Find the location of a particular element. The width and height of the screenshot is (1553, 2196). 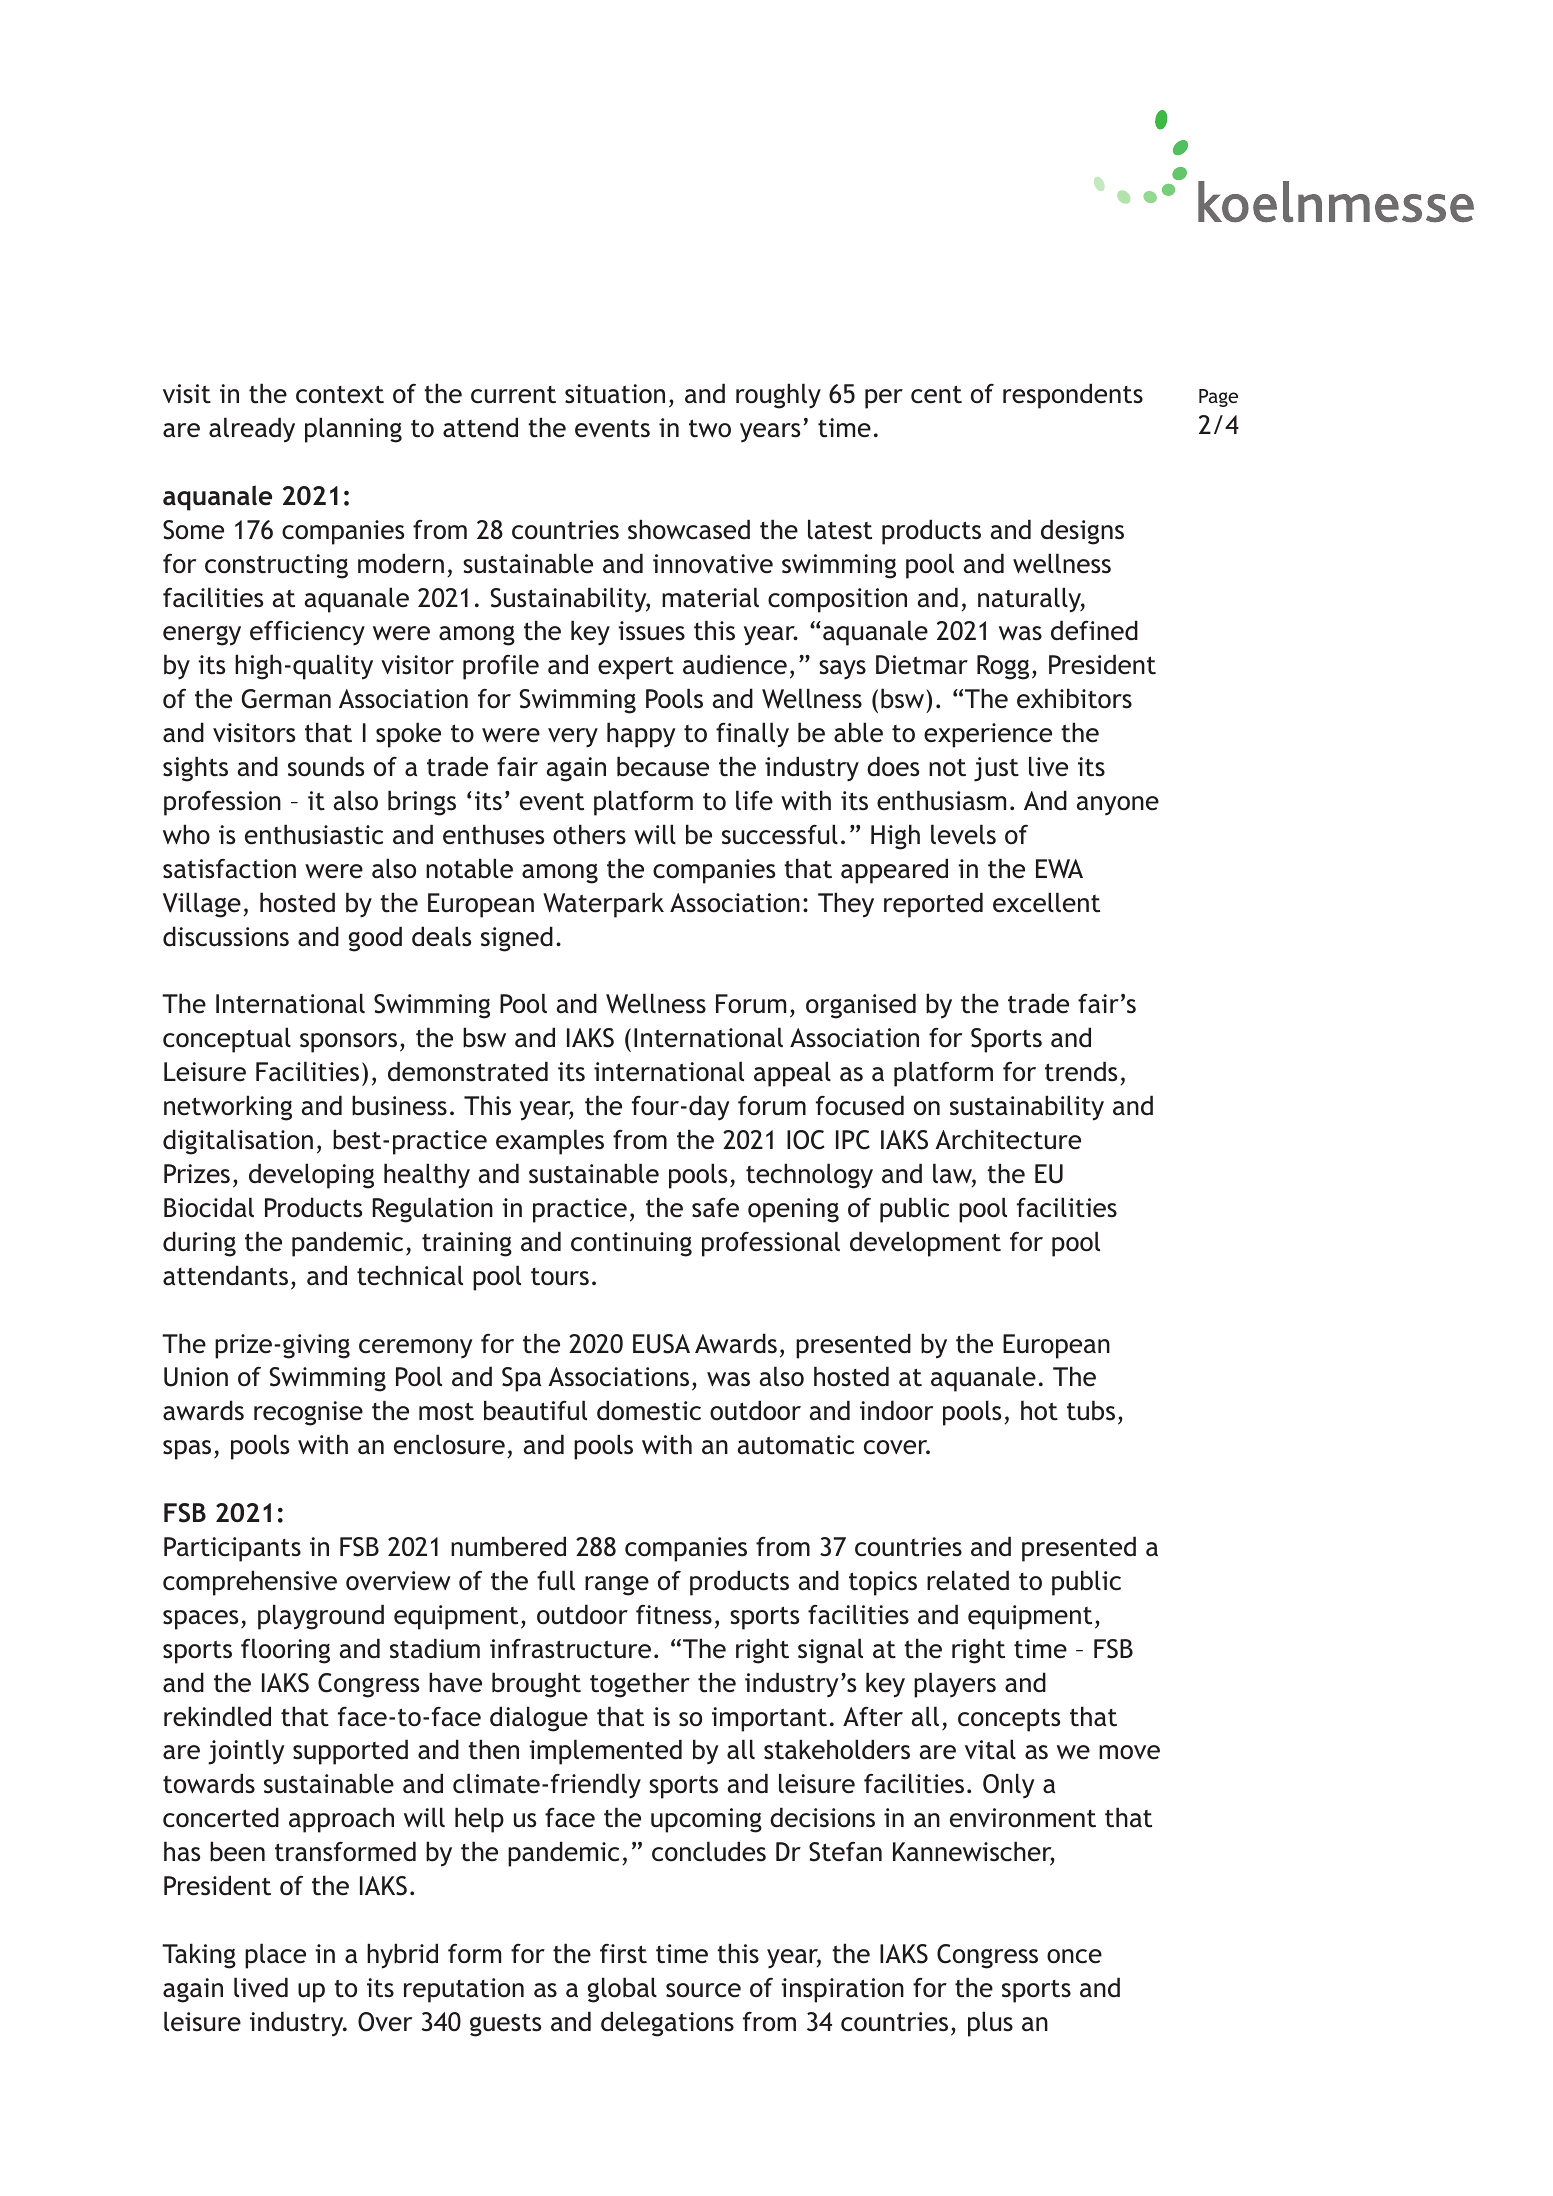

domestic is located at coordinates (649, 1410).
